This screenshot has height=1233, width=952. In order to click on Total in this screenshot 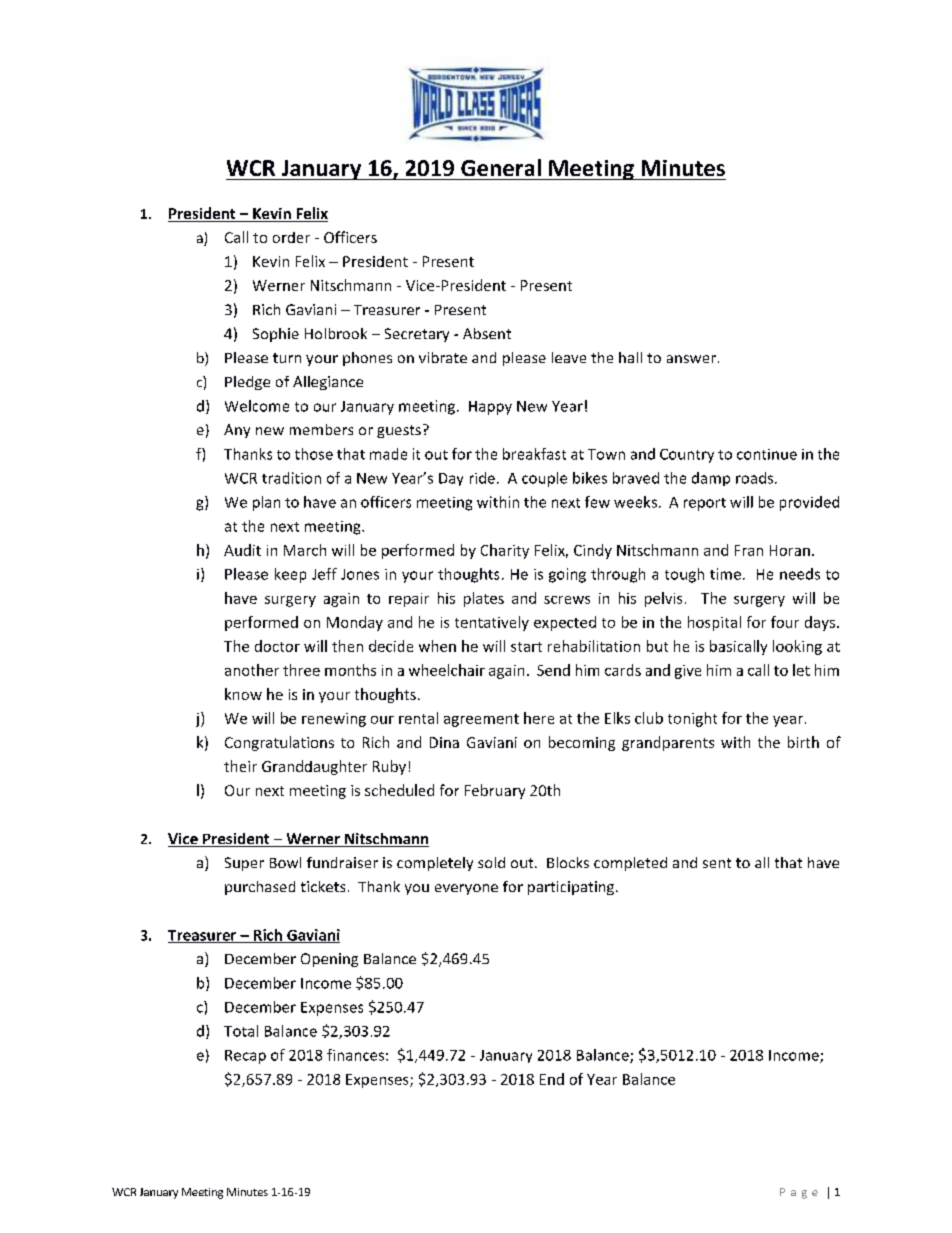, I will do `click(241, 1031)`.
